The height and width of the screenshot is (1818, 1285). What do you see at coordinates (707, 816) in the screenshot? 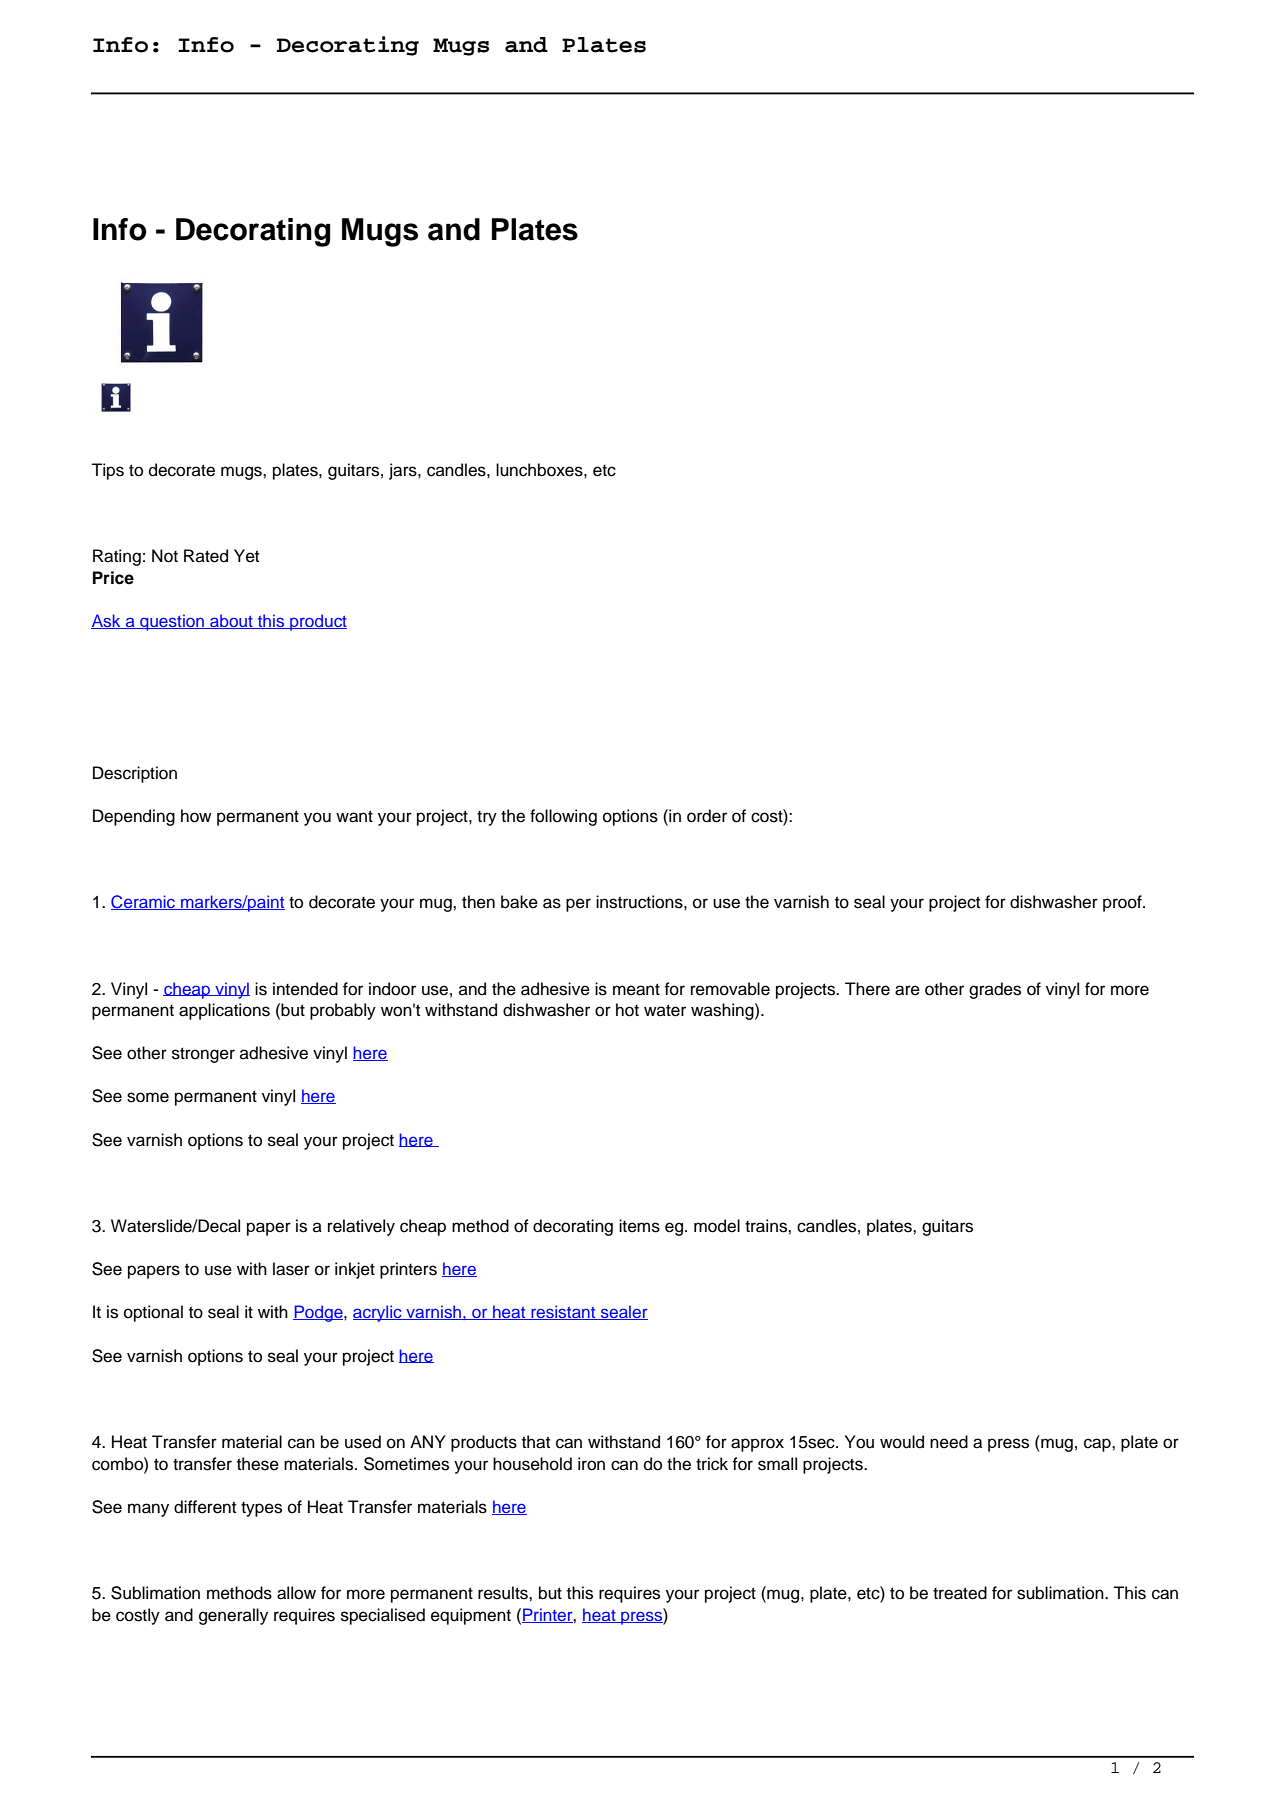
I see `order` at bounding box center [707, 816].
